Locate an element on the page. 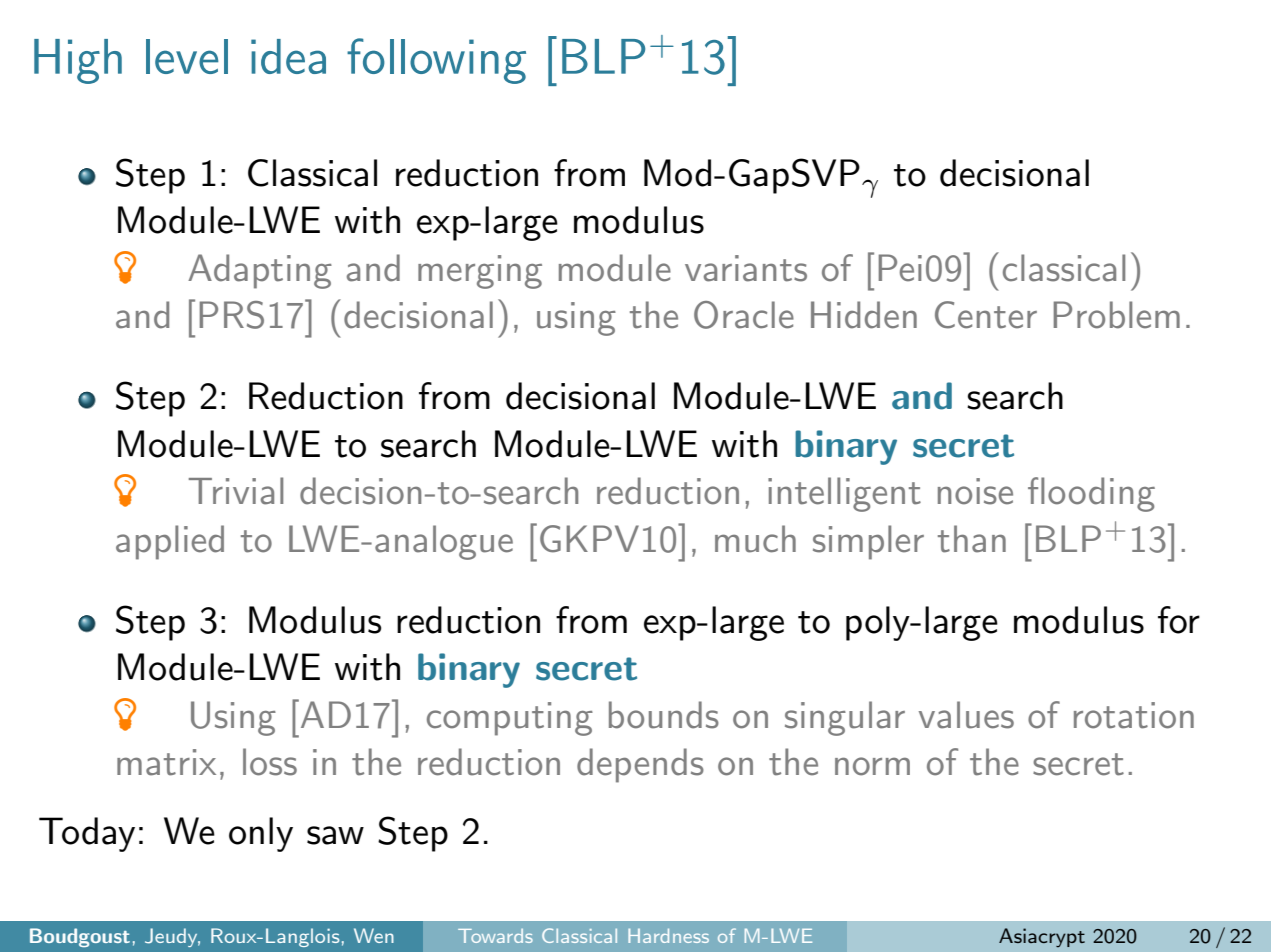 The width and height of the document is (1271, 952). Trivial is located at coordinates (236, 491).
